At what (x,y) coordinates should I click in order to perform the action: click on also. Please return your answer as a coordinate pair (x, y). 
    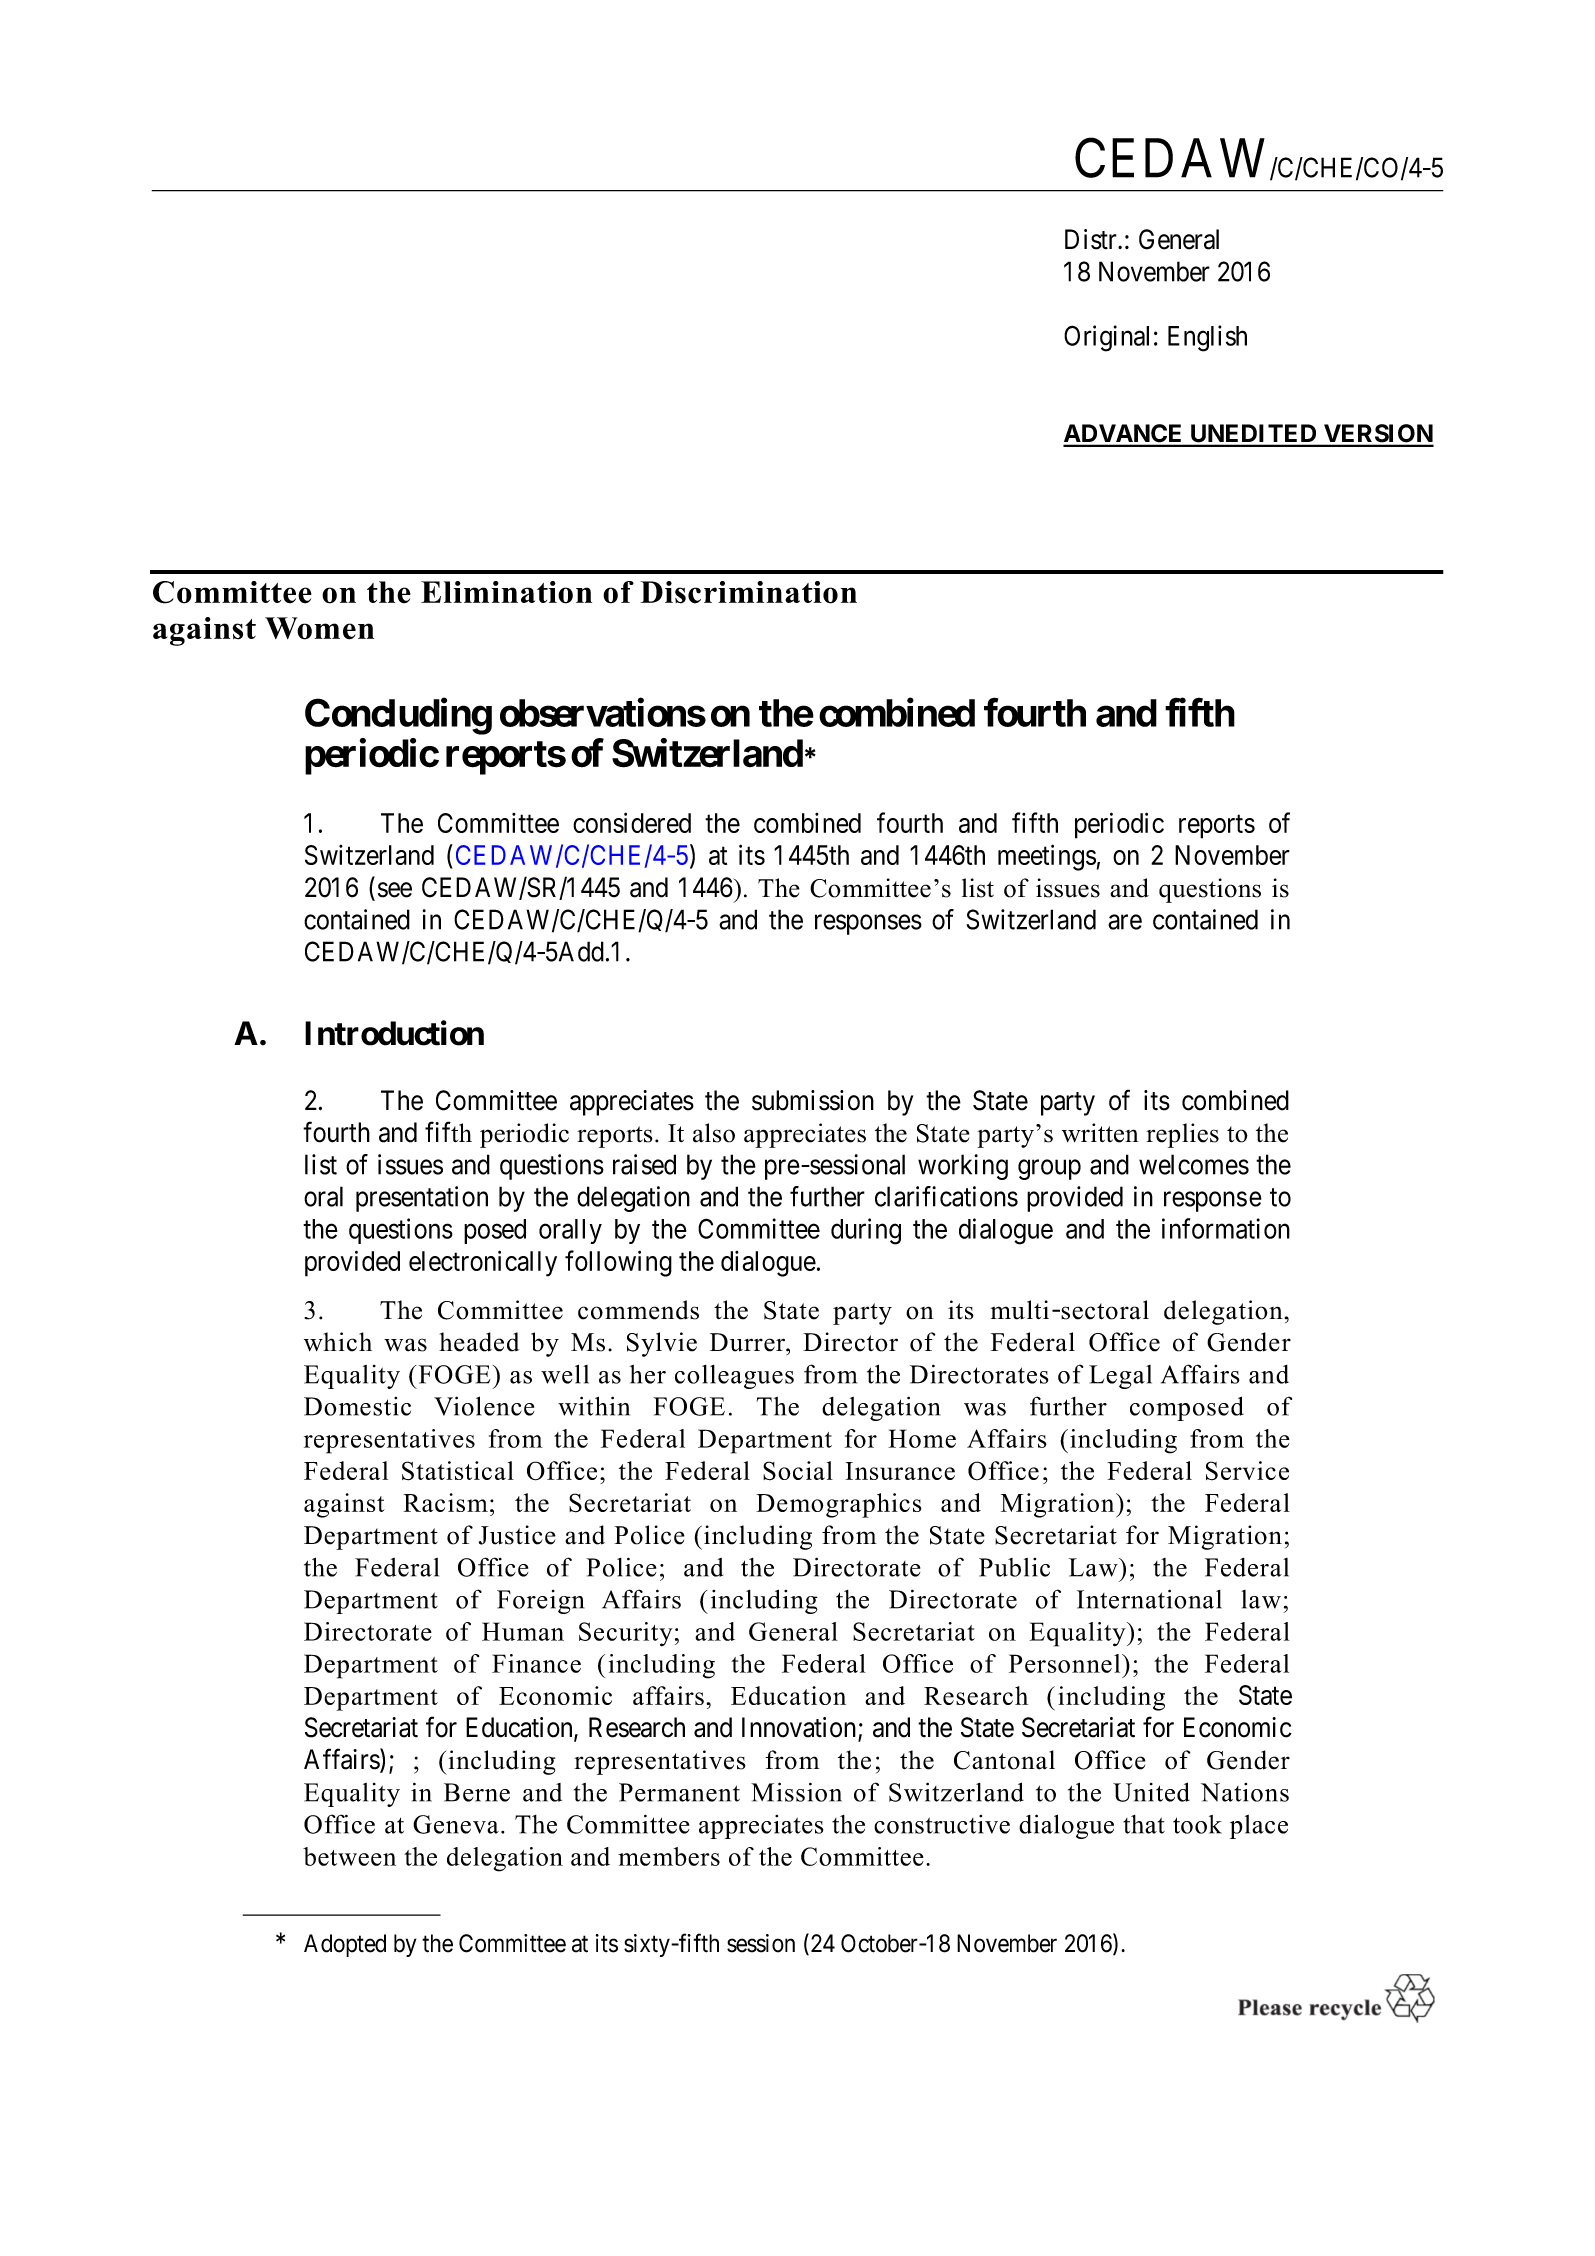
    Looking at the image, I should click on (714, 1133).
